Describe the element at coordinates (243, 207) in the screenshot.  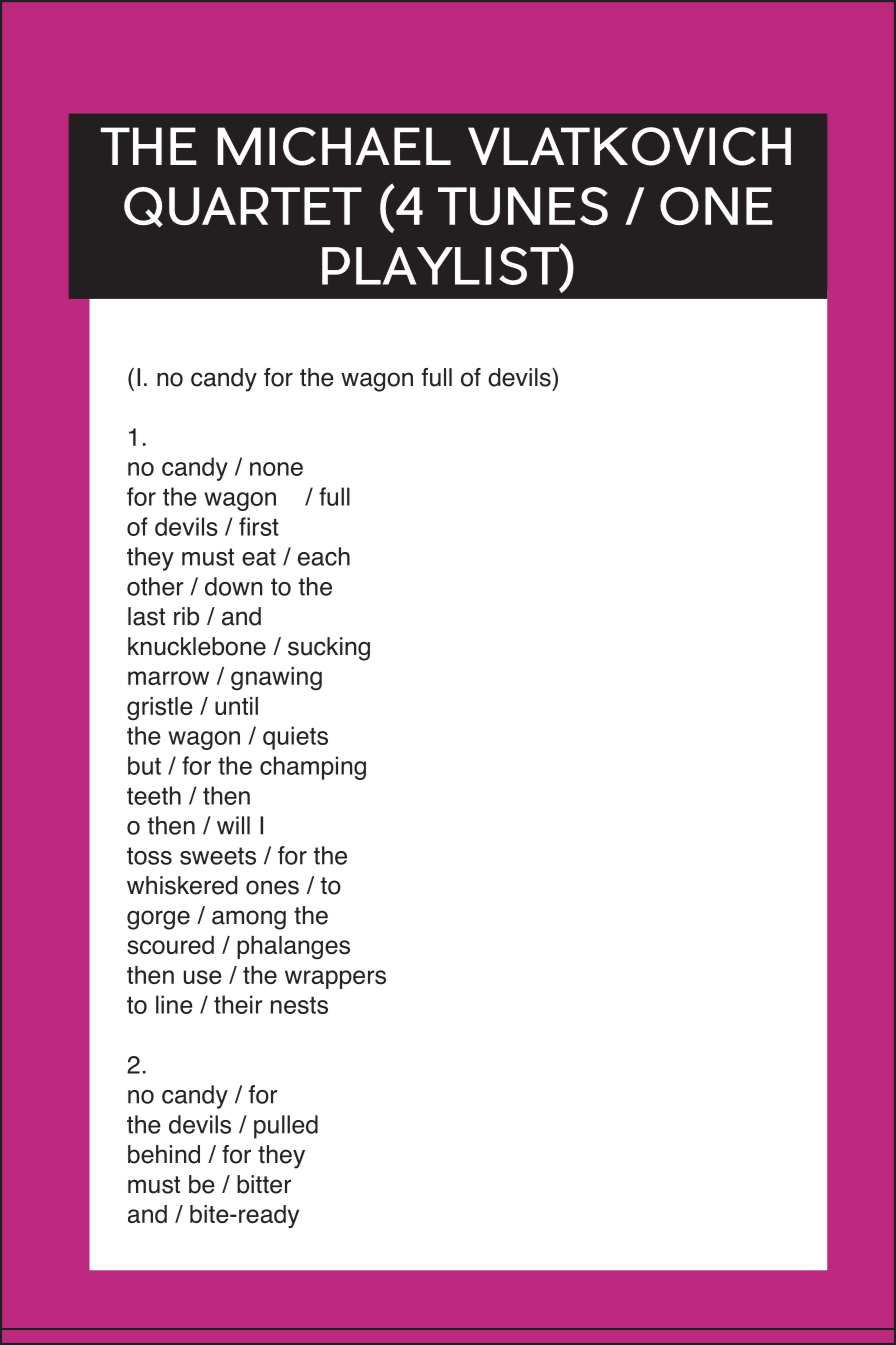
I see `QUARTET` at that location.
